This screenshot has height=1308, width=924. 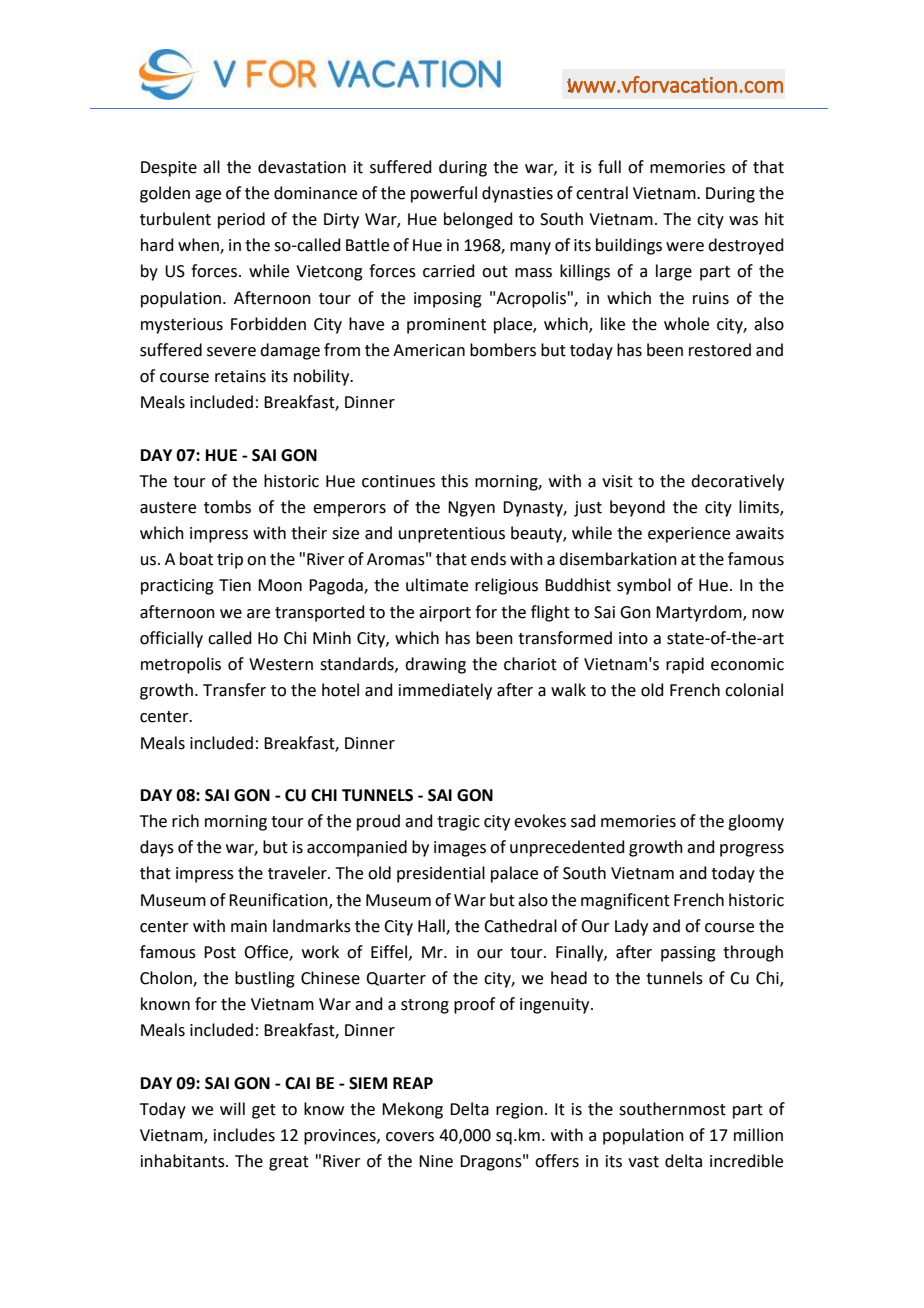 I want to click on restored, so click(x=720, y=350).
